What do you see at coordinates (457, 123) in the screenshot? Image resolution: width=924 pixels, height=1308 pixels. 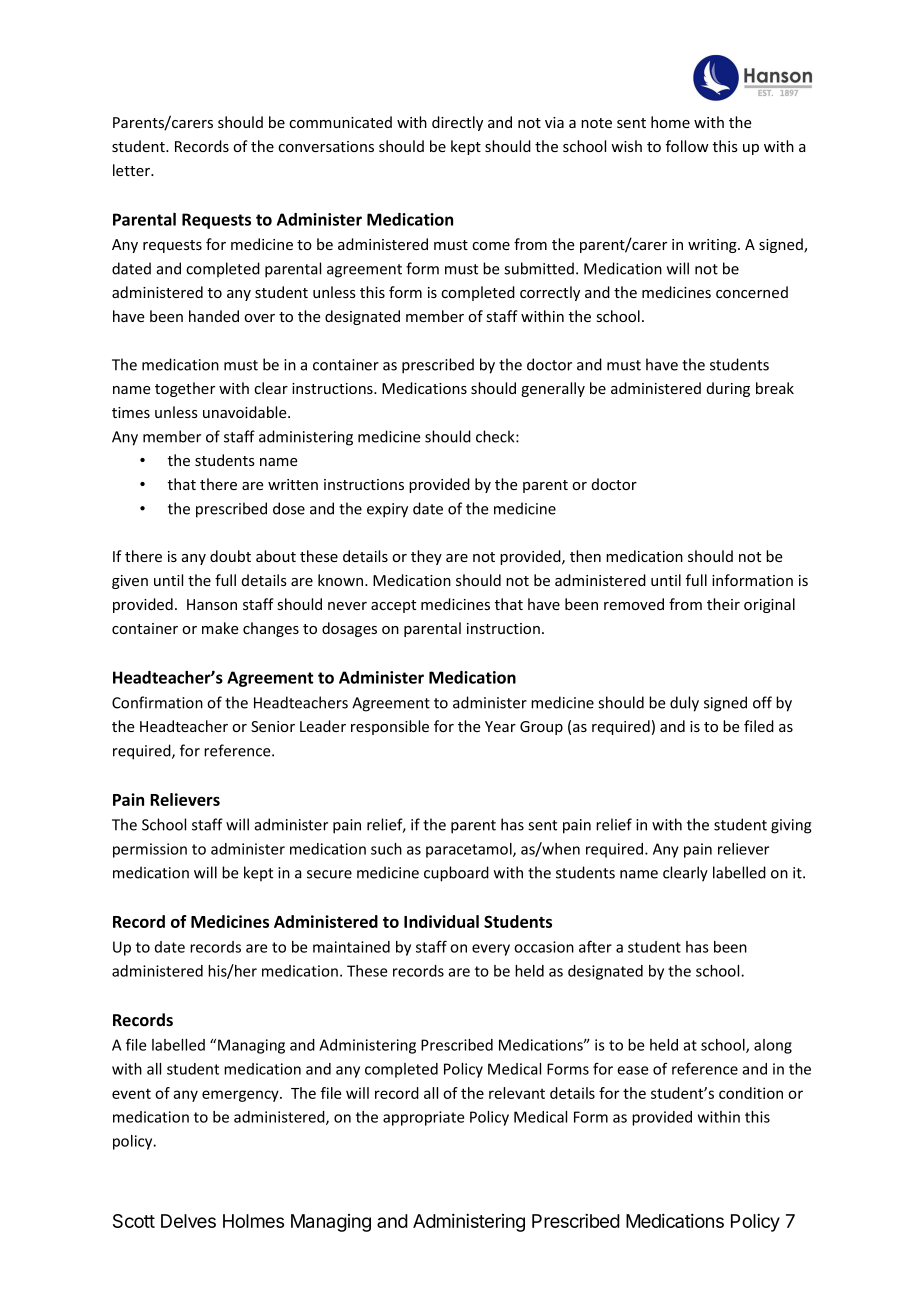 I see `directly` at bounding box center [457, 123].
